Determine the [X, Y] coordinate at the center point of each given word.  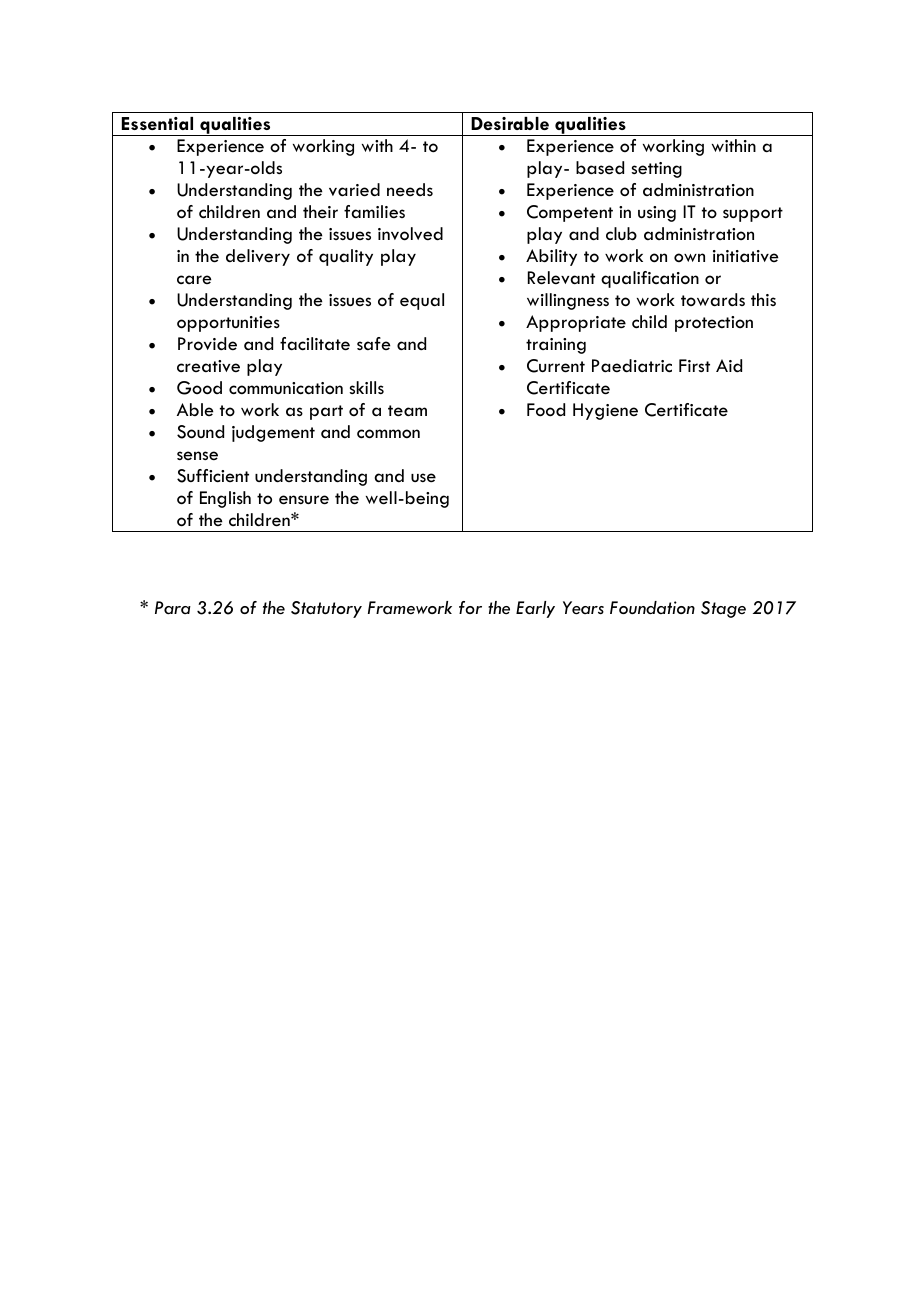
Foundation [652, 607]
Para [173, 608]
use [423, 477]
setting [657, 170]
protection [714, 324]
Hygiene [605, 411]
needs [410, 189]
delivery [258, 257]
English [225, 499]
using [657, 214]
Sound [200, 432]
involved [410, 234]
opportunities [228, 324]
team [407, 410]
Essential [157, 123]
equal [422, 301]
